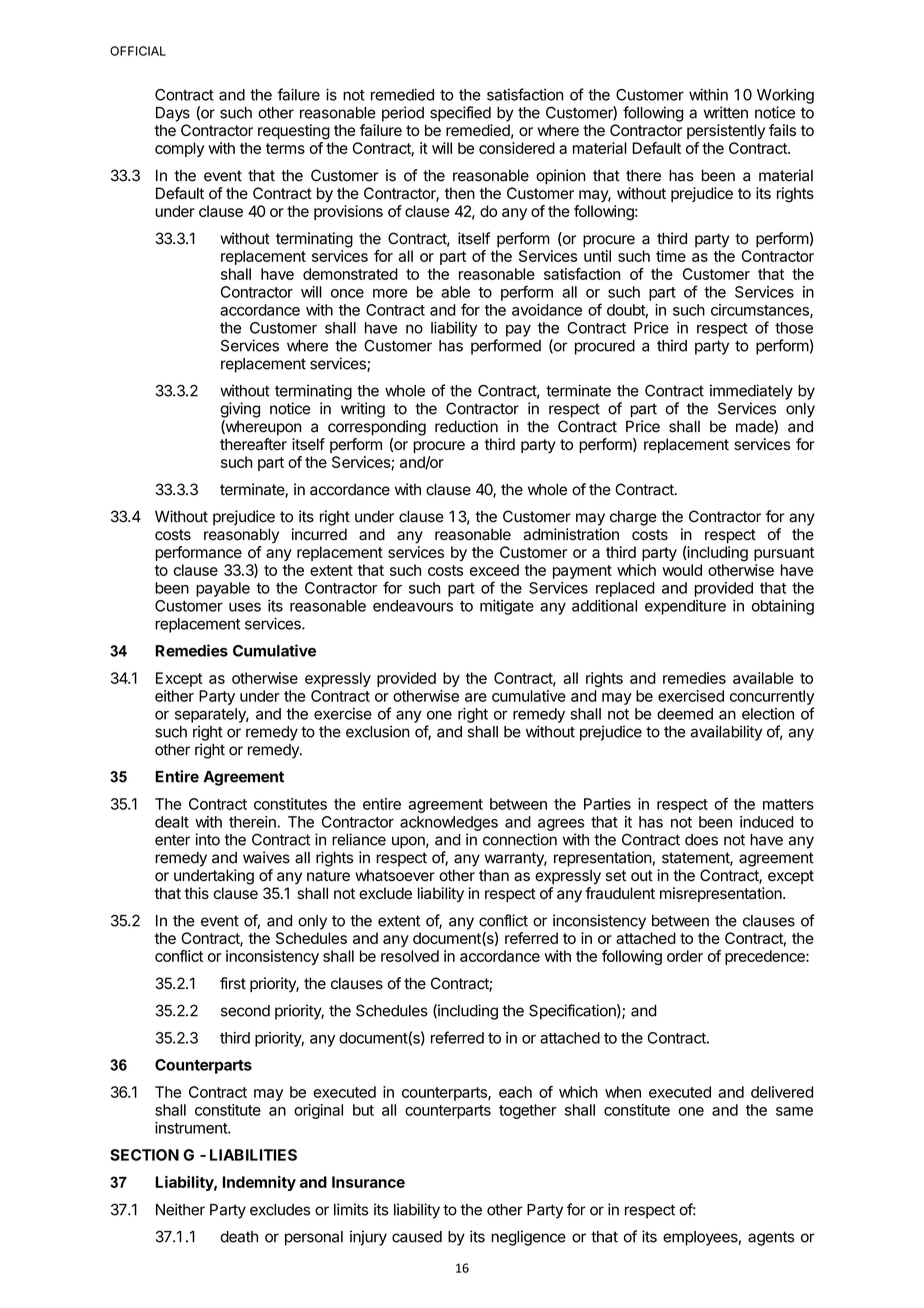  What do you see at coordinates (417, 1237) in the document?
I see `caused` at bounding box center [417, 1237].
